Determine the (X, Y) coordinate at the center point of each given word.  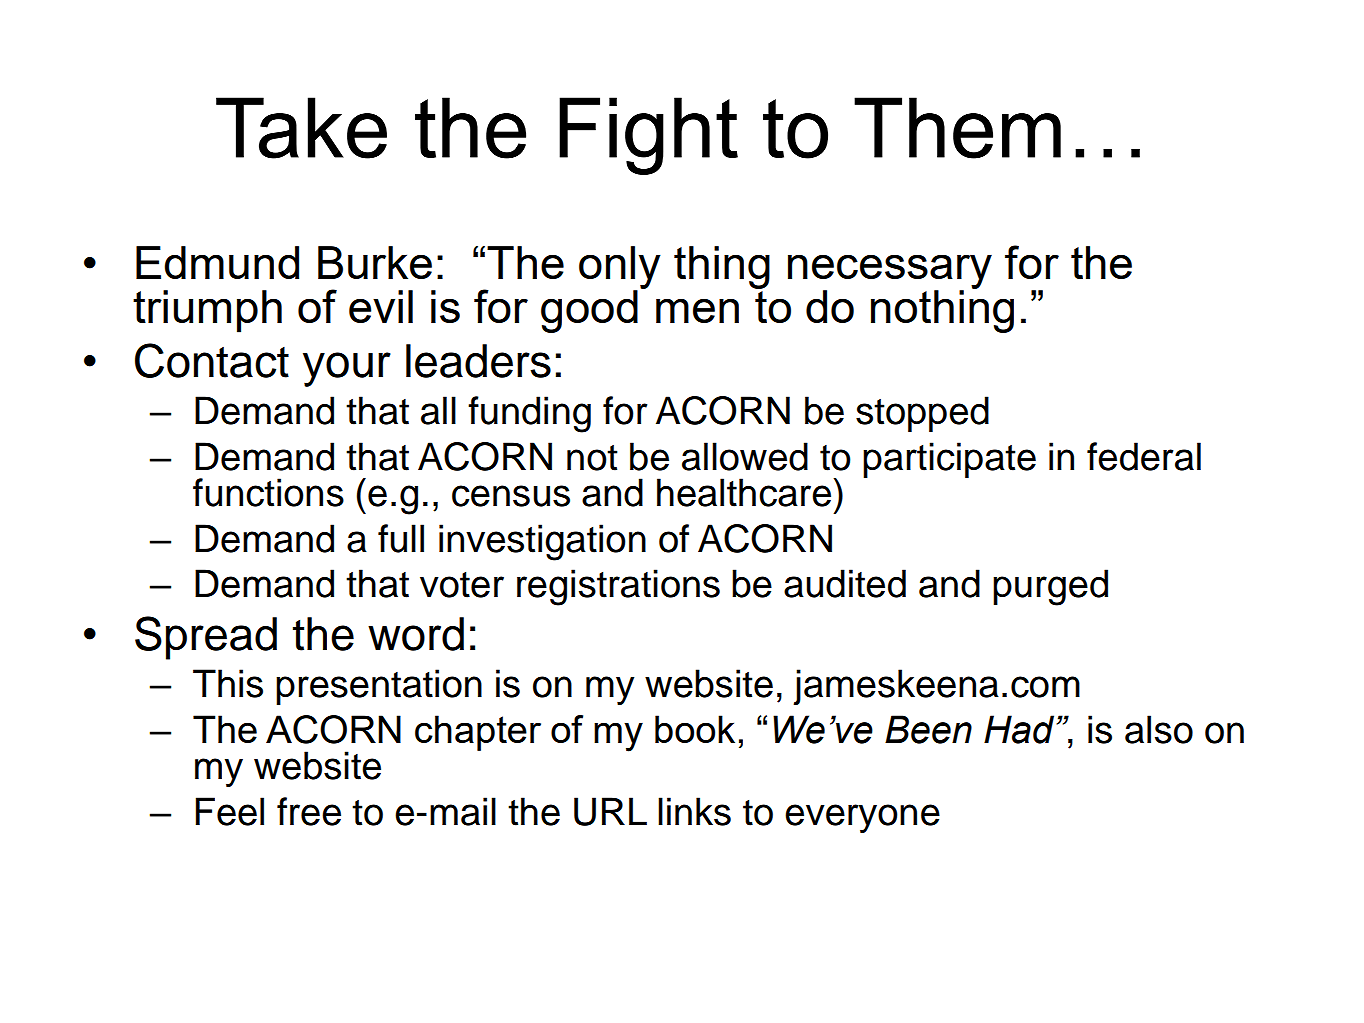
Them (957, 128)
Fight (648, 136)
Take (301, 128)
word (416, 634)
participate (949, 460)
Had (1020, 729)
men (697, 311)
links (694, 811)
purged (1050, 587)
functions (268, 492)
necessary (890, 272)
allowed (745, 456)
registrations (618, 587)
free (309, 811)
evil (381, 306)
